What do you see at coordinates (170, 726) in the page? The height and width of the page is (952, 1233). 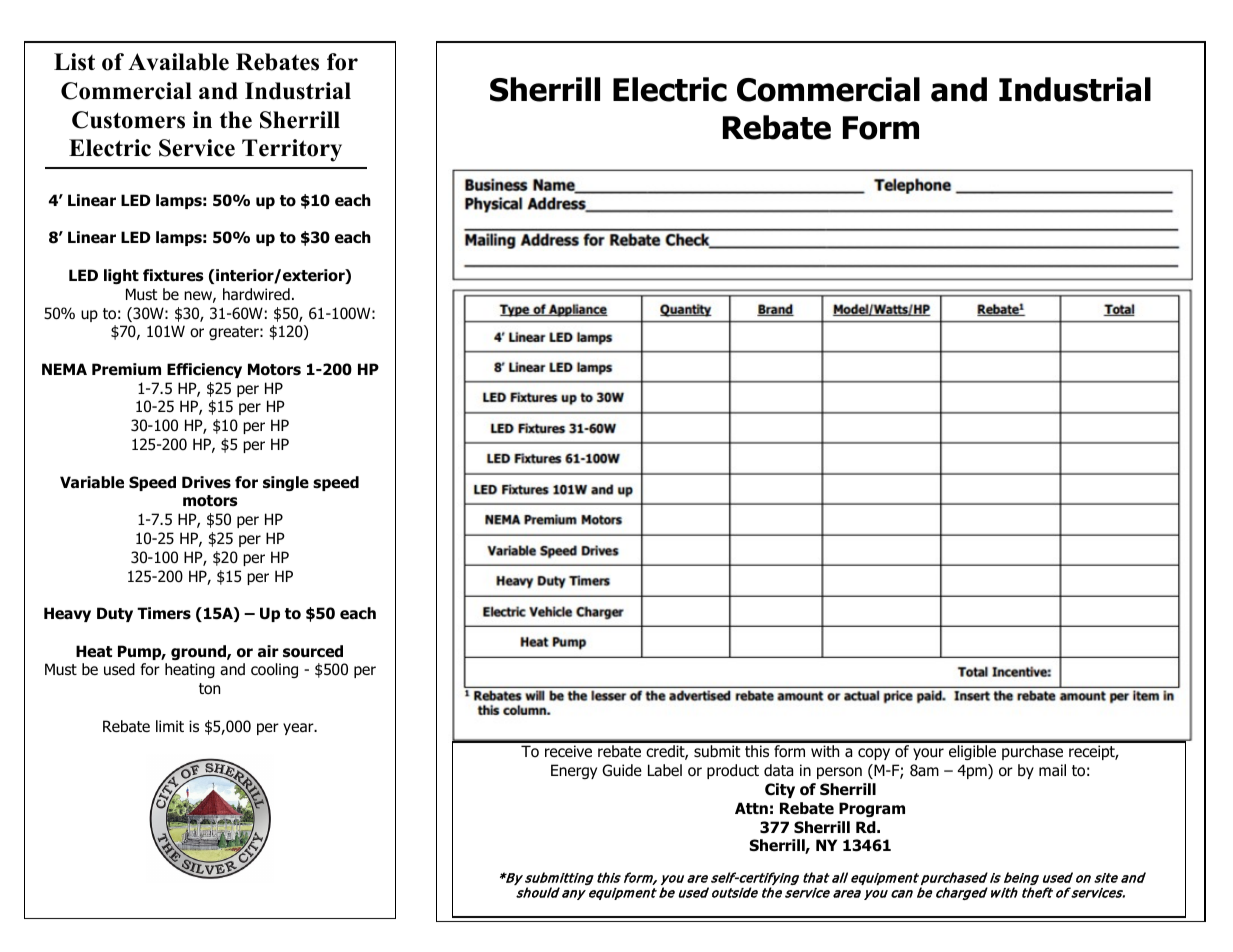 I see `limit` at bounding box center [170, 726].
